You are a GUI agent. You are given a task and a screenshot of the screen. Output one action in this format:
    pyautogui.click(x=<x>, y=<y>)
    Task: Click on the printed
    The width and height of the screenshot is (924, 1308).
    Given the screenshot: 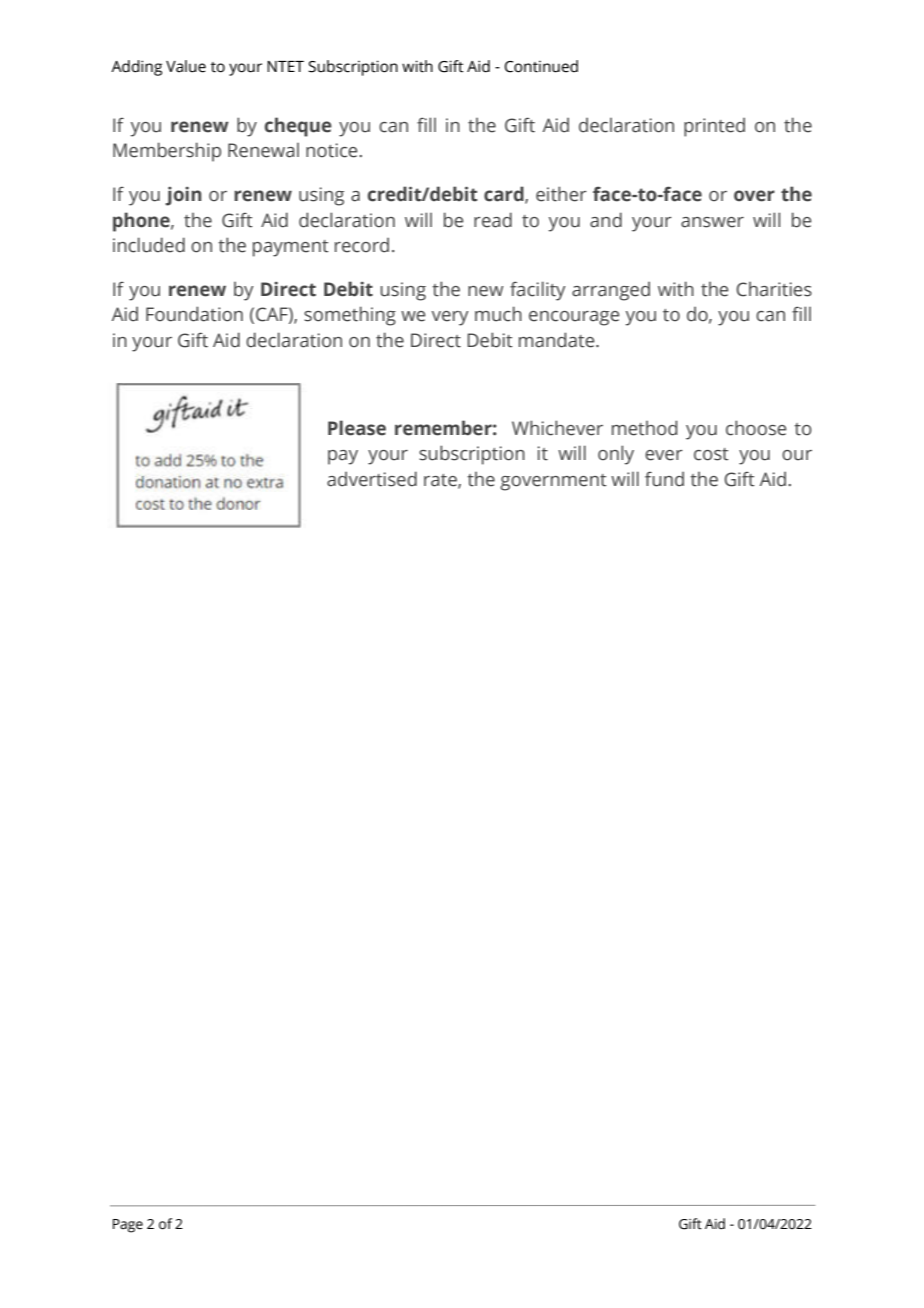 What is the action you would take?
    pyautogui.click(x=714, y=127)
